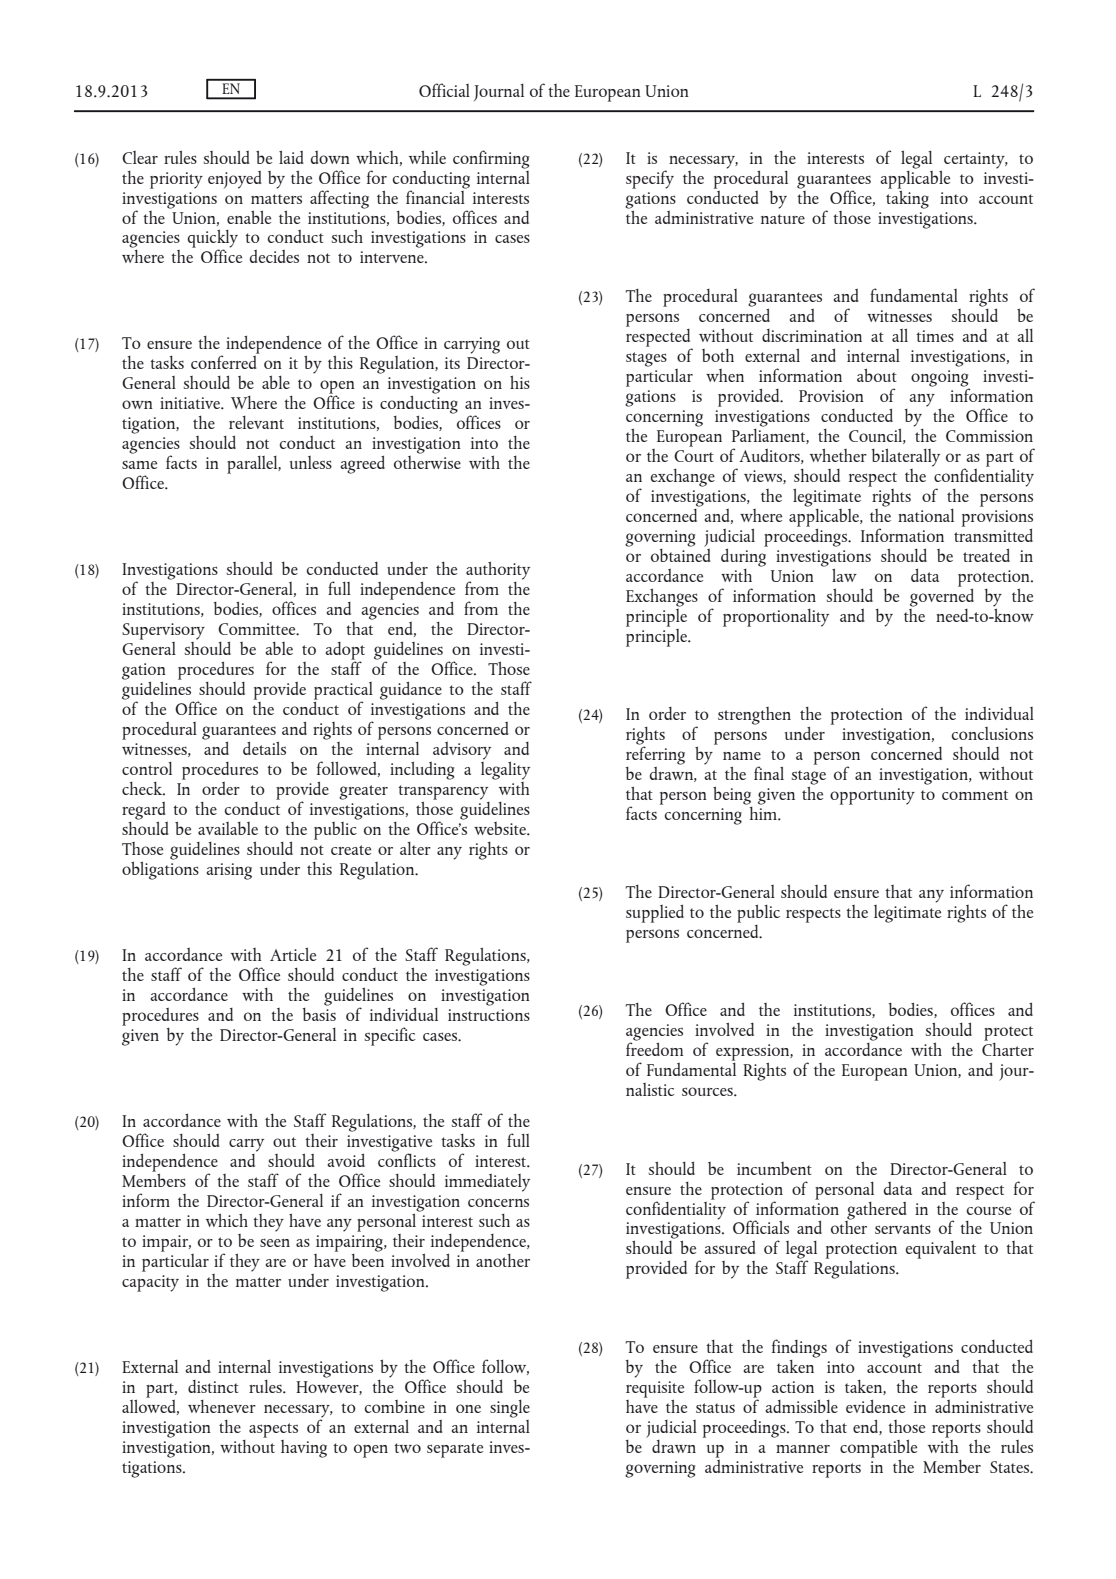  What do you see at coordinates (872, 796) in the screenshot?
I see `opportunity` at bounding box center [872, 796].
